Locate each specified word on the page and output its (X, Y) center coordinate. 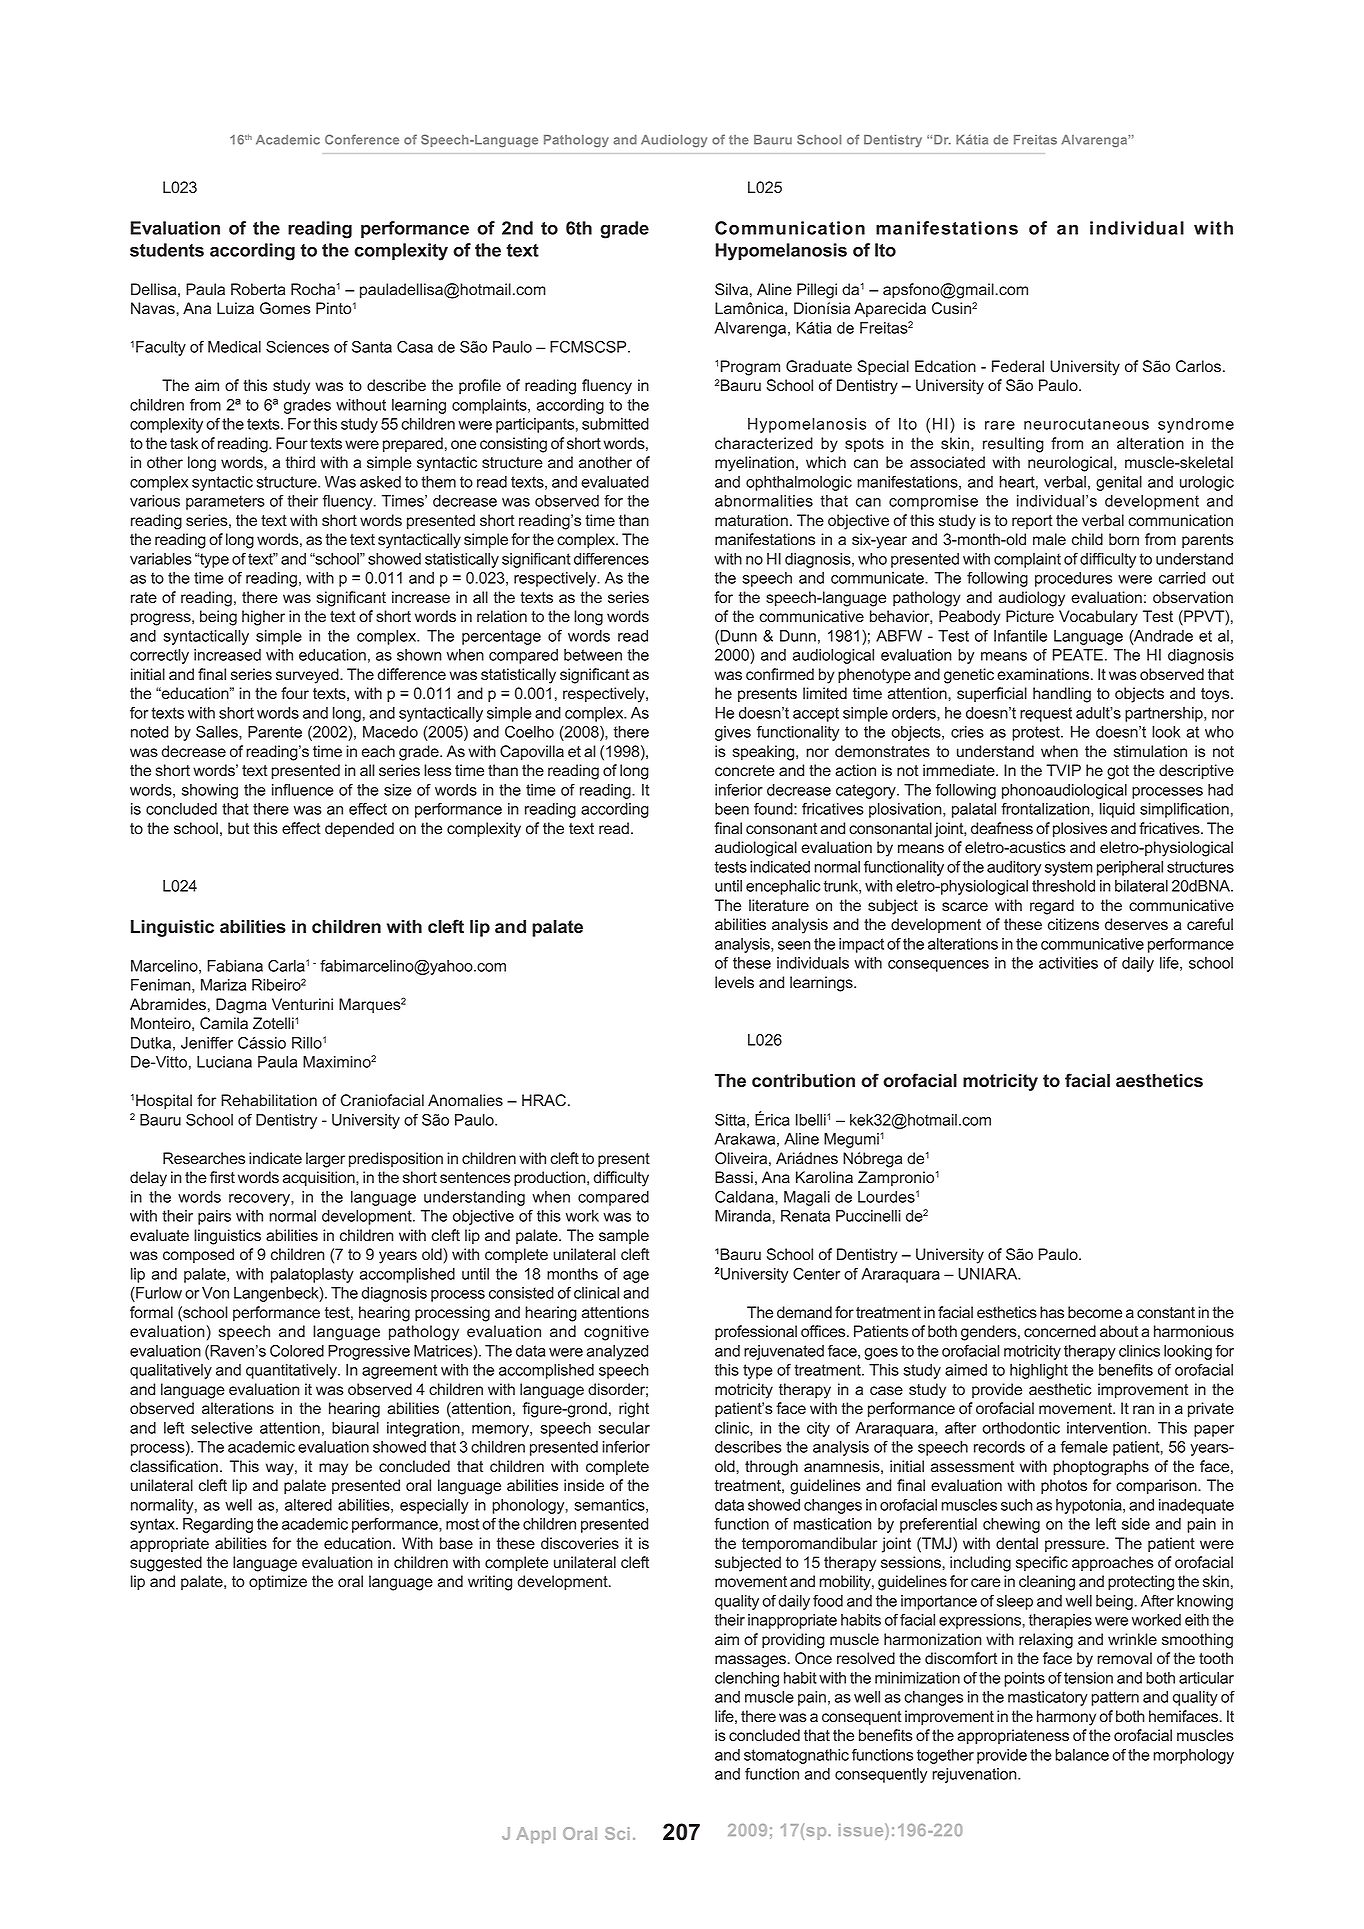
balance (1082, 1755)
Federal (1018, 366)
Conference (362, 139)
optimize (278, 1583)
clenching (747, 1679)
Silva (731, 289)
